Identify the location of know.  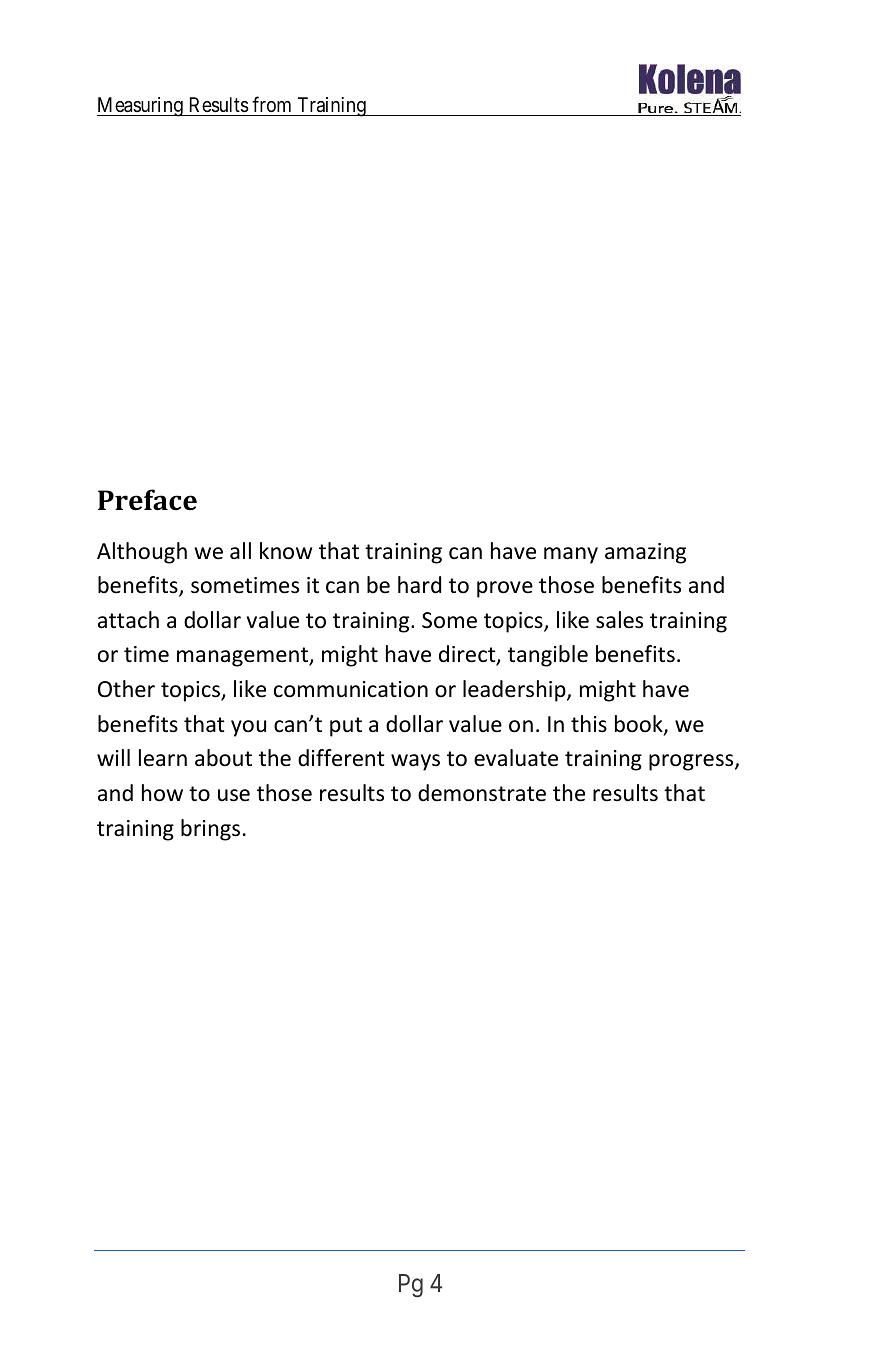
(286, 551).
